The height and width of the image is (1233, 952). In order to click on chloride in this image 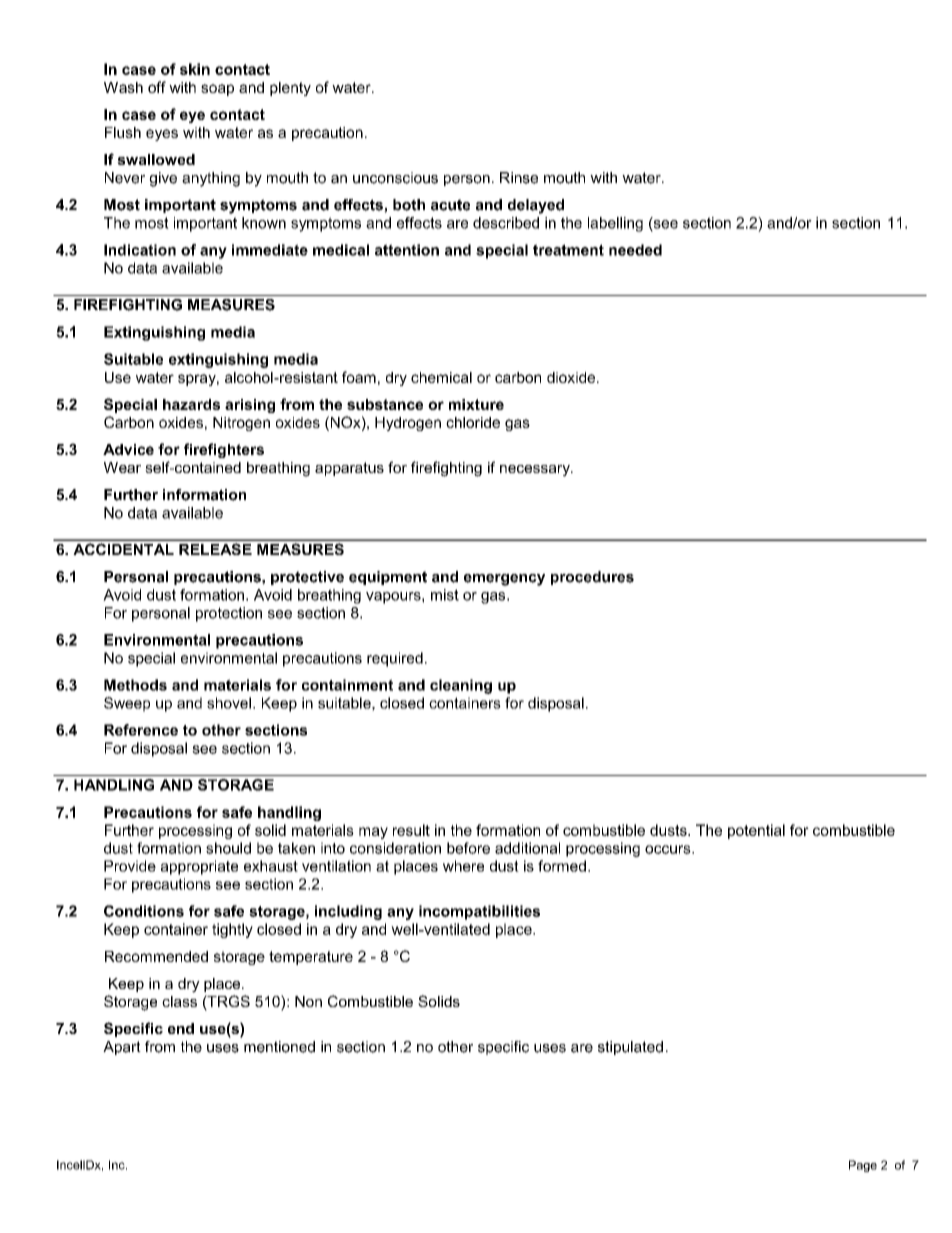, I will do `click(473, 422)`.
